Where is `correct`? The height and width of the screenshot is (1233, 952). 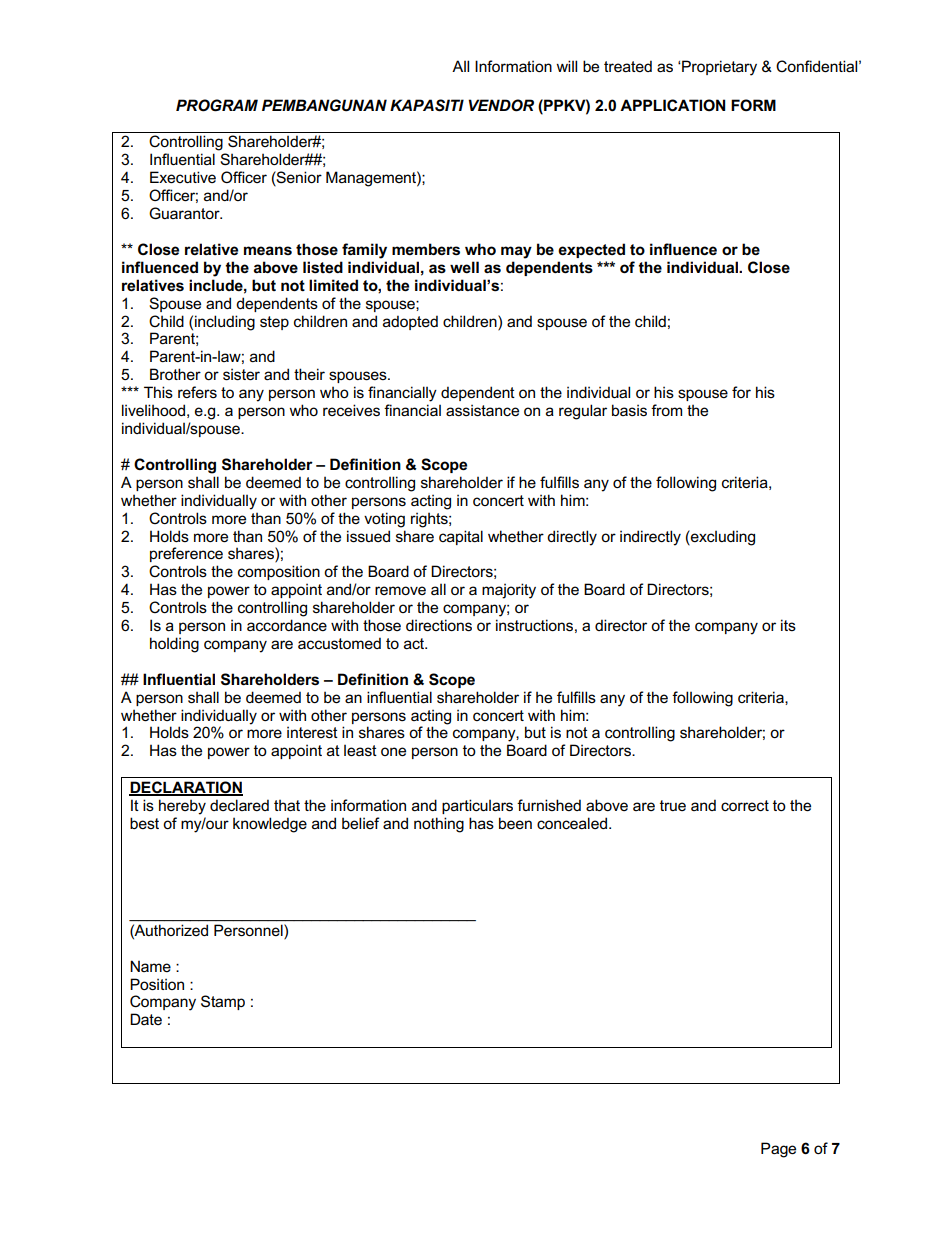 correct is located at coordinates (745, 805).
